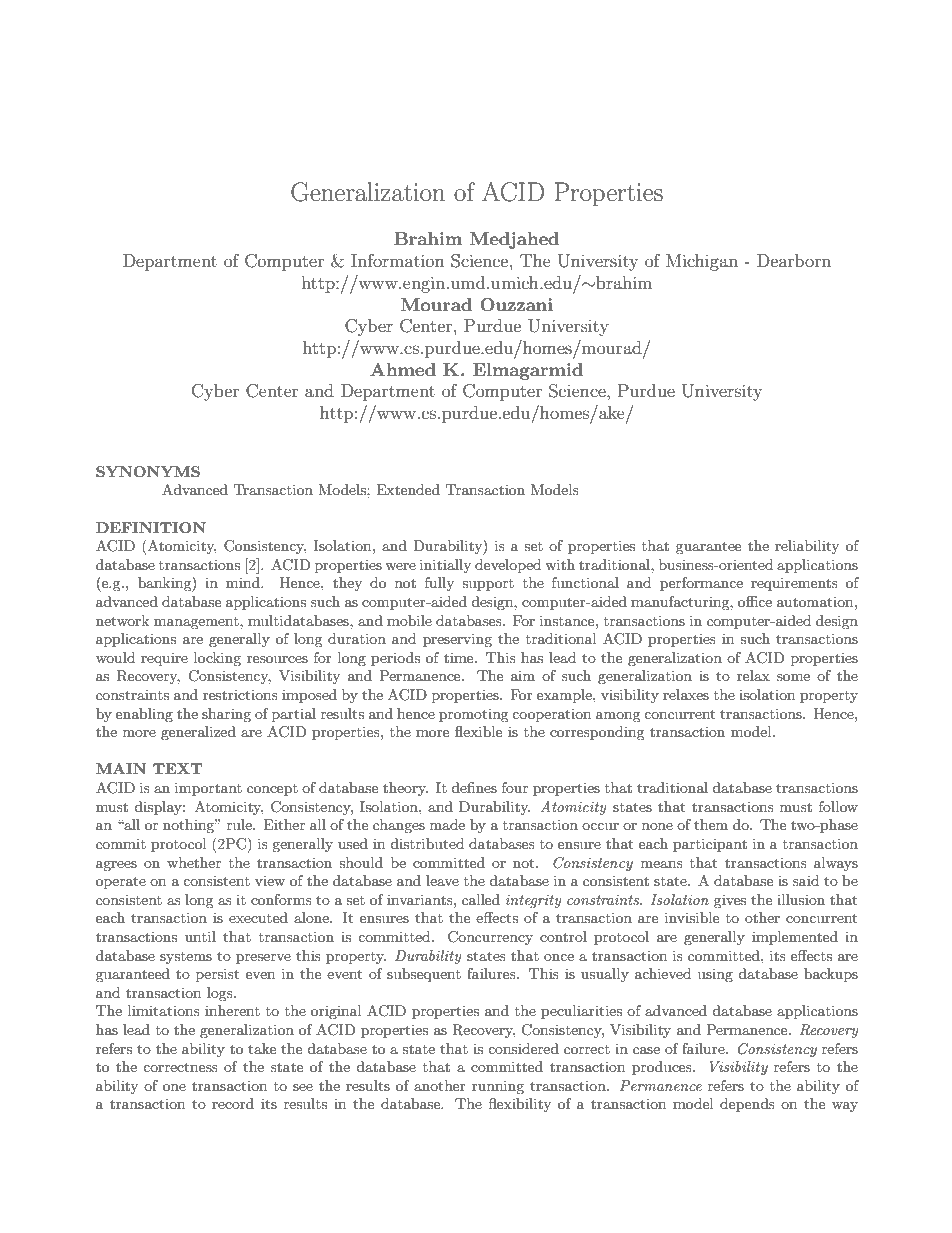  Describe the element at coordinates (148, 471) in the document. I see `SYNONYMS` at that location.
